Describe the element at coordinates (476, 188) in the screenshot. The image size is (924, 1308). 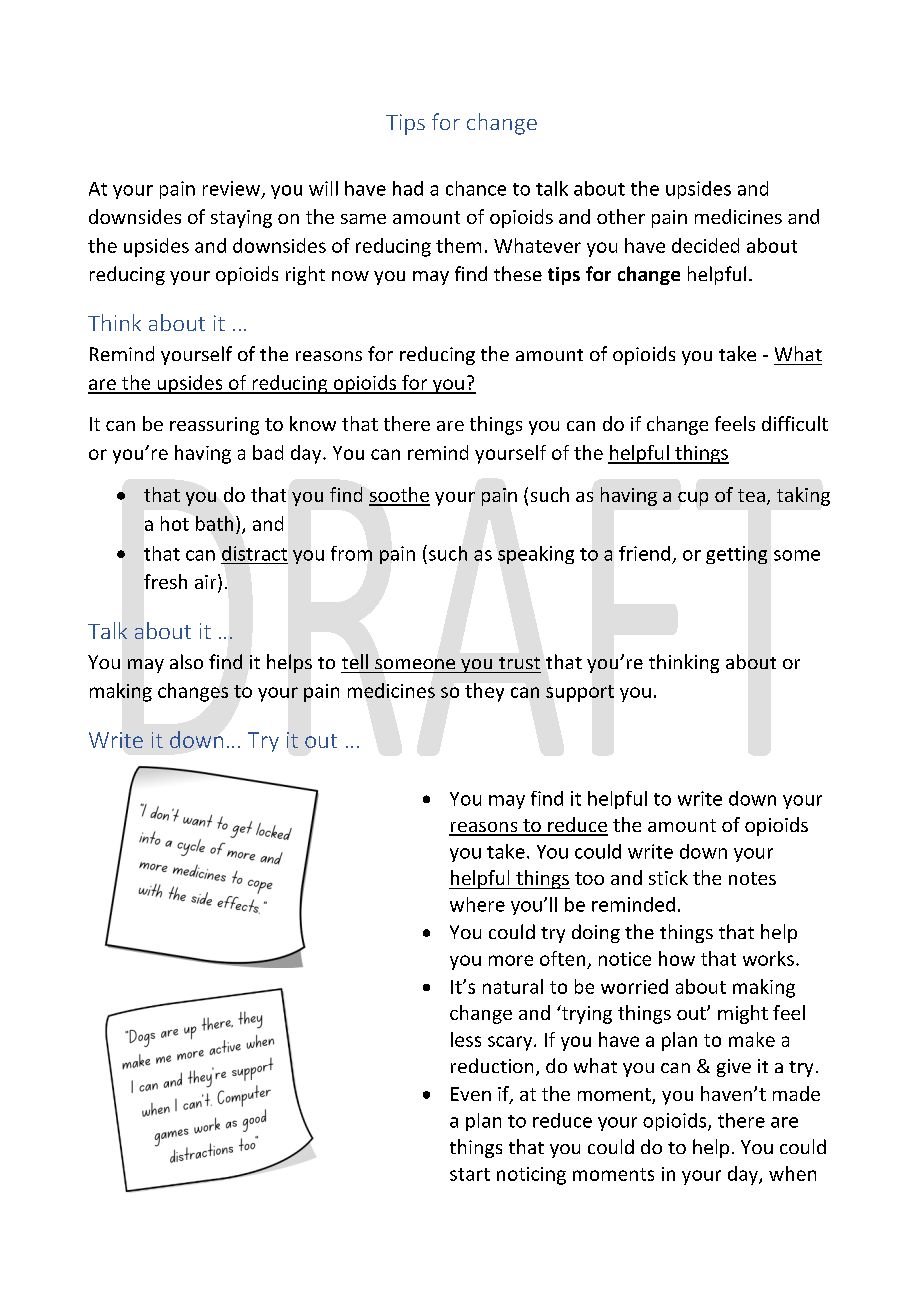
I see `chance` at that location.
